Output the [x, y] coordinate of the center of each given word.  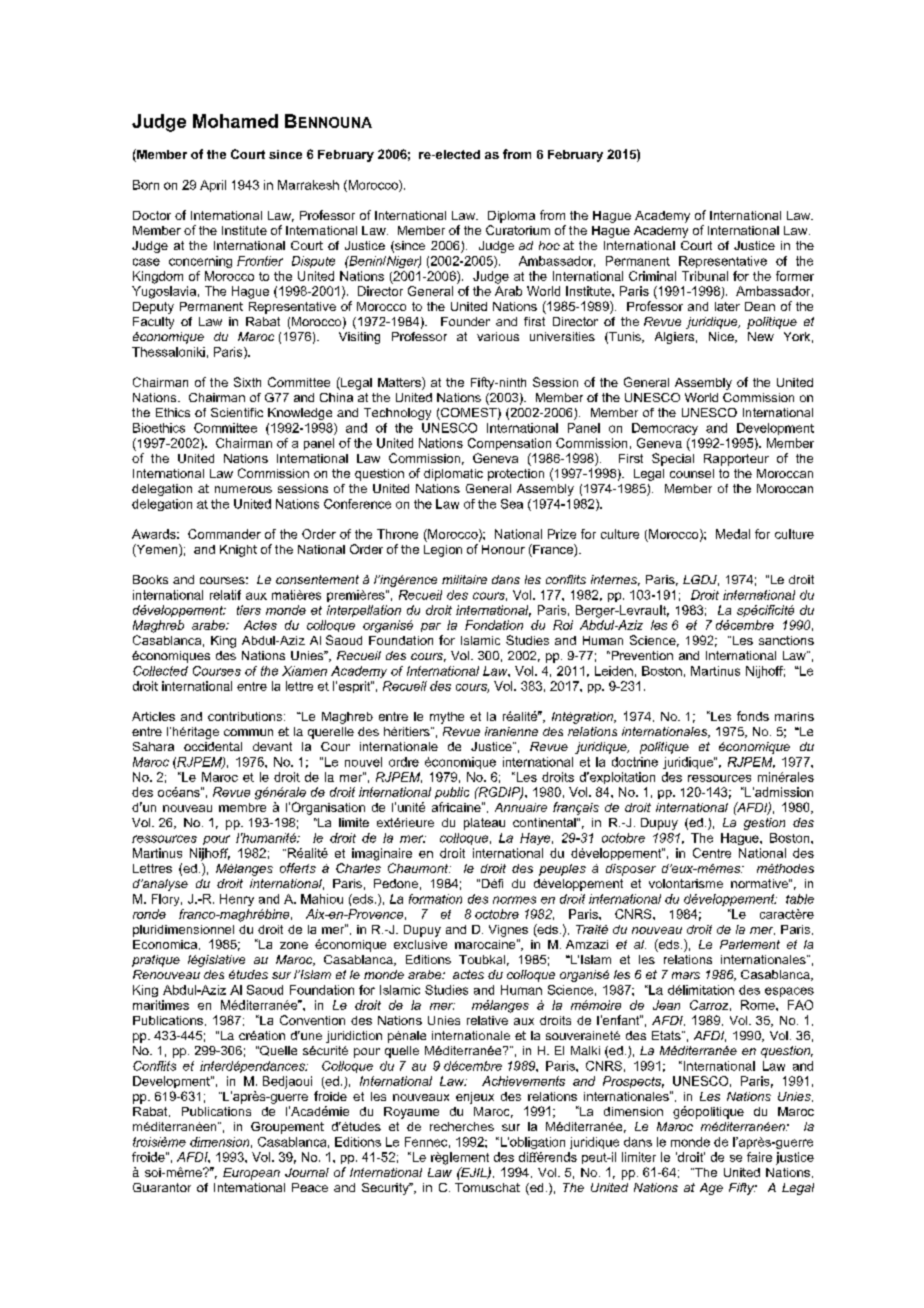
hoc [549, 245]
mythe [447, 718]
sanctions [786, 640]
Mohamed [235, 121]
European [251, 1174]
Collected [160, 671]
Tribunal [705, 276]
